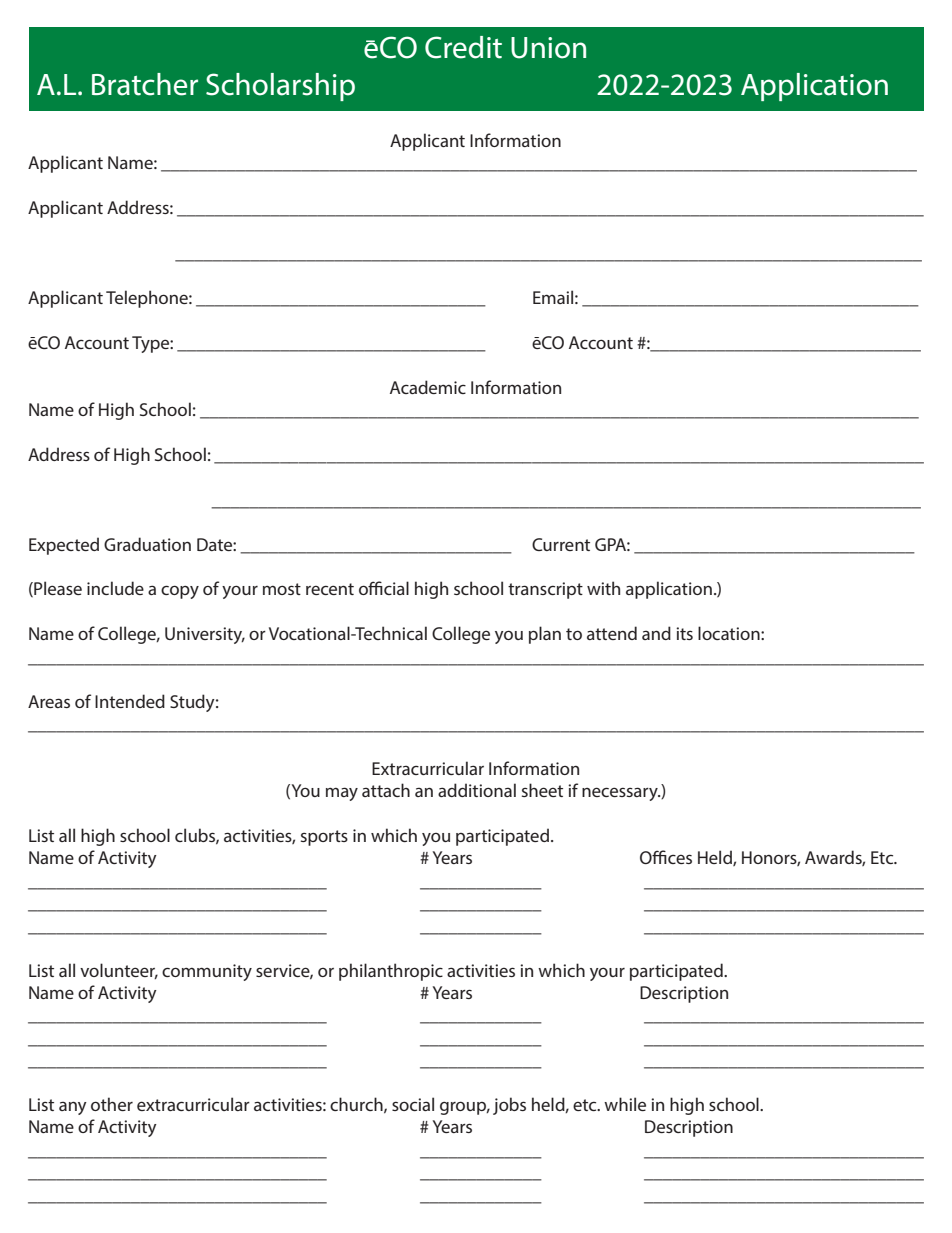  What do you see at coordinates (112, 1104) in the screenshot?
I see `other` at bounding box center [112, 1104].
